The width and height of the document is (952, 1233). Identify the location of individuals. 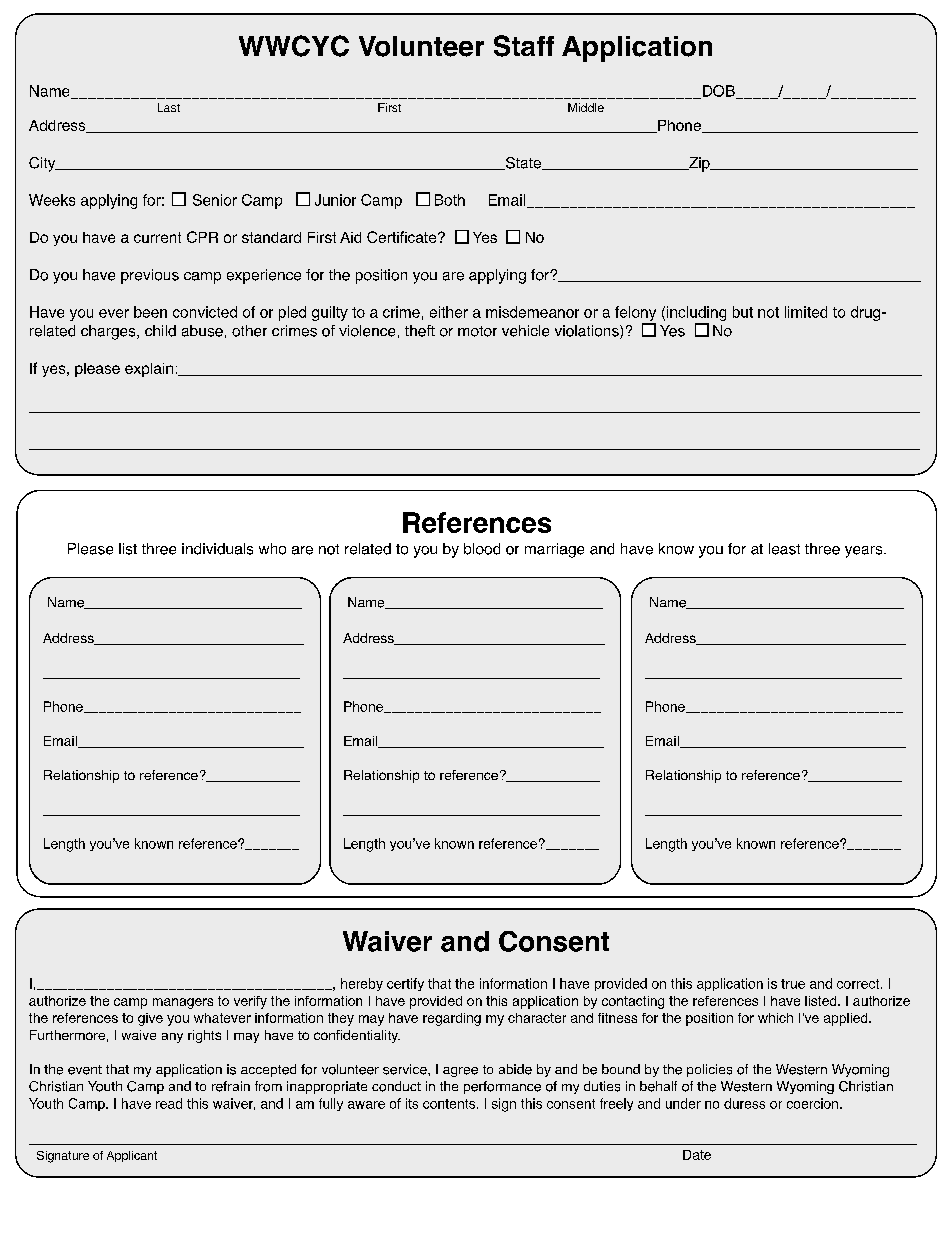
(217, 549).
